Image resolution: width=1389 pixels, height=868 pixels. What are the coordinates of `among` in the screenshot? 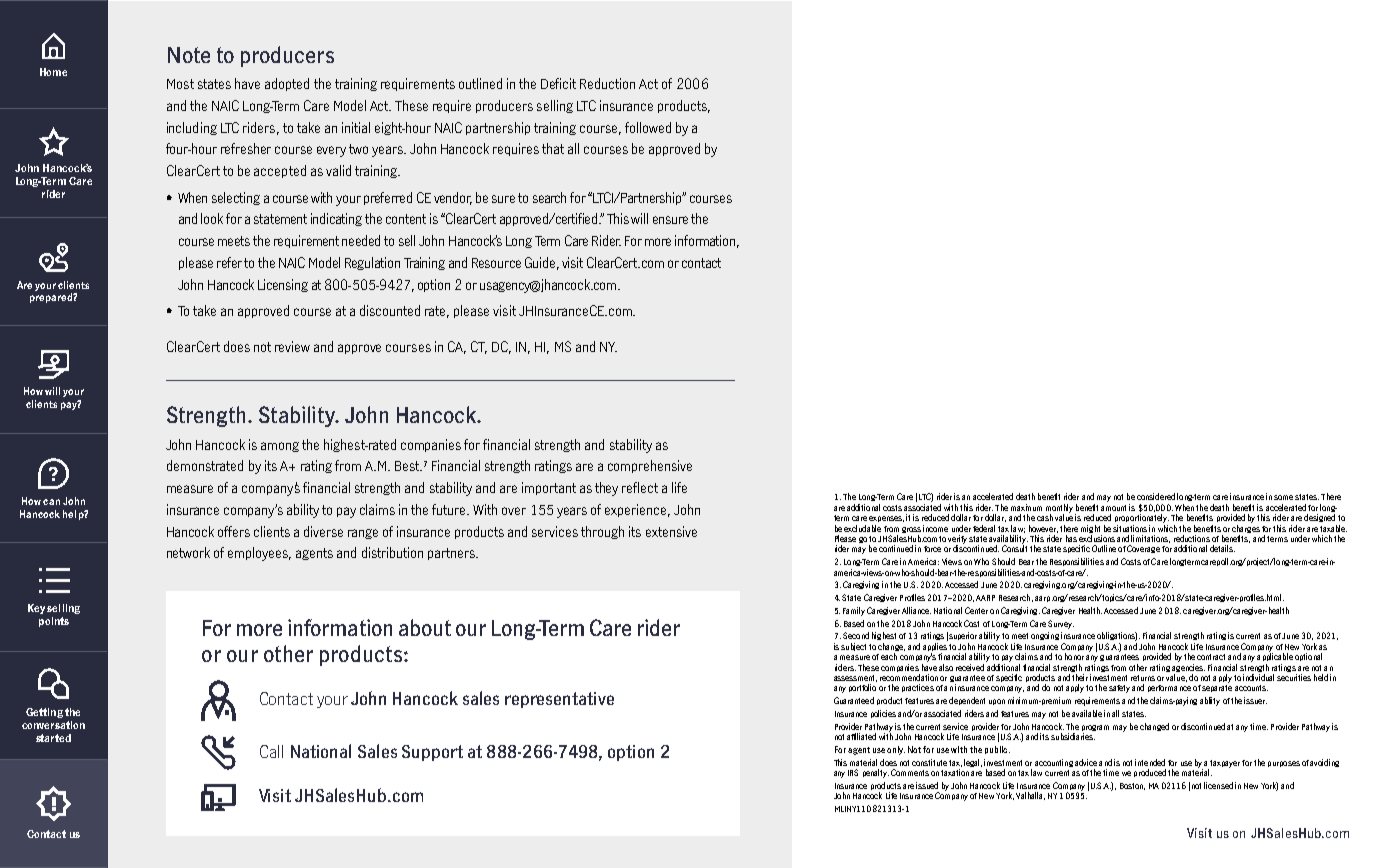 It's located at (280, 447).
